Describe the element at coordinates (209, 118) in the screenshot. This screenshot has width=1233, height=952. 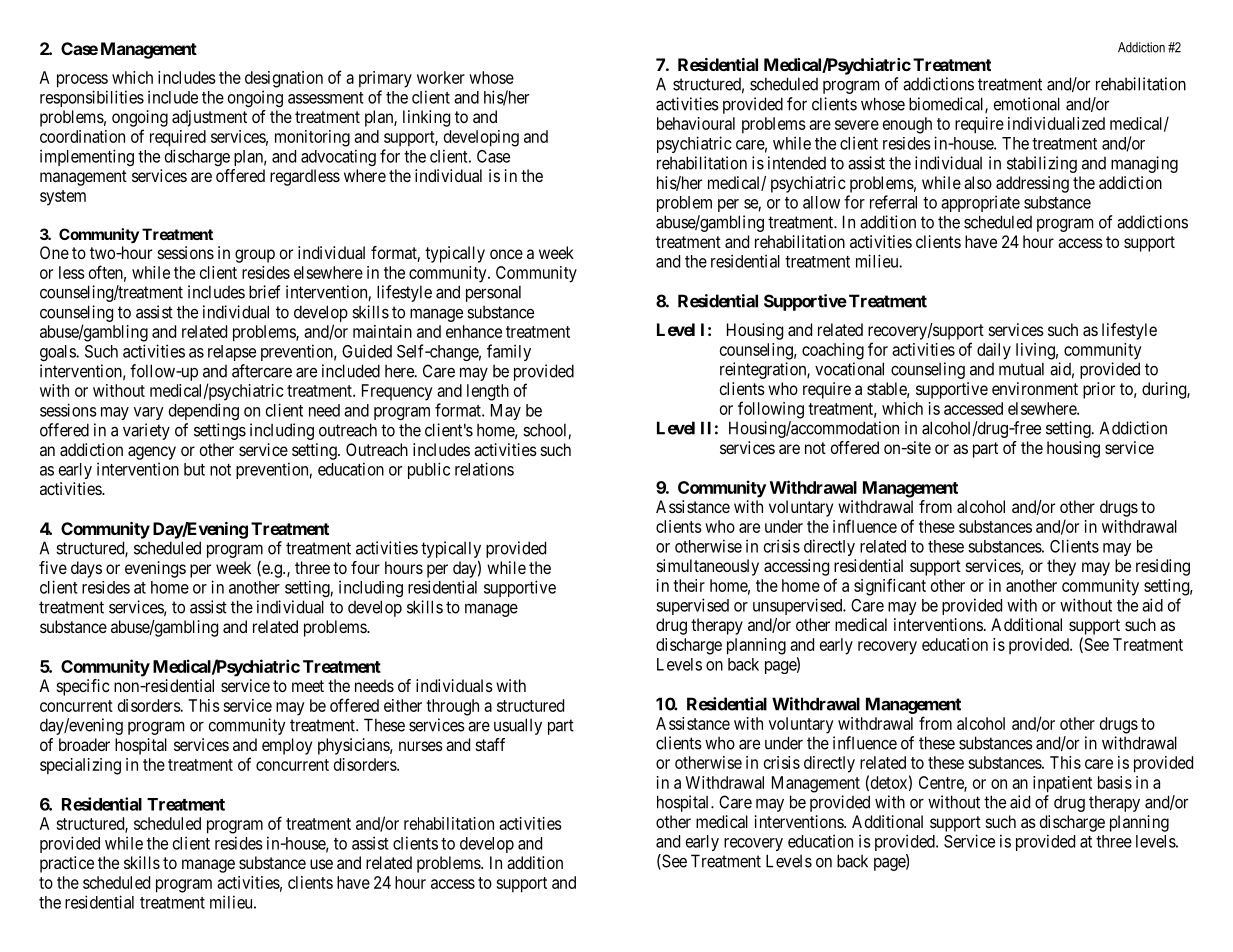
I see `adjustment` at that location.
